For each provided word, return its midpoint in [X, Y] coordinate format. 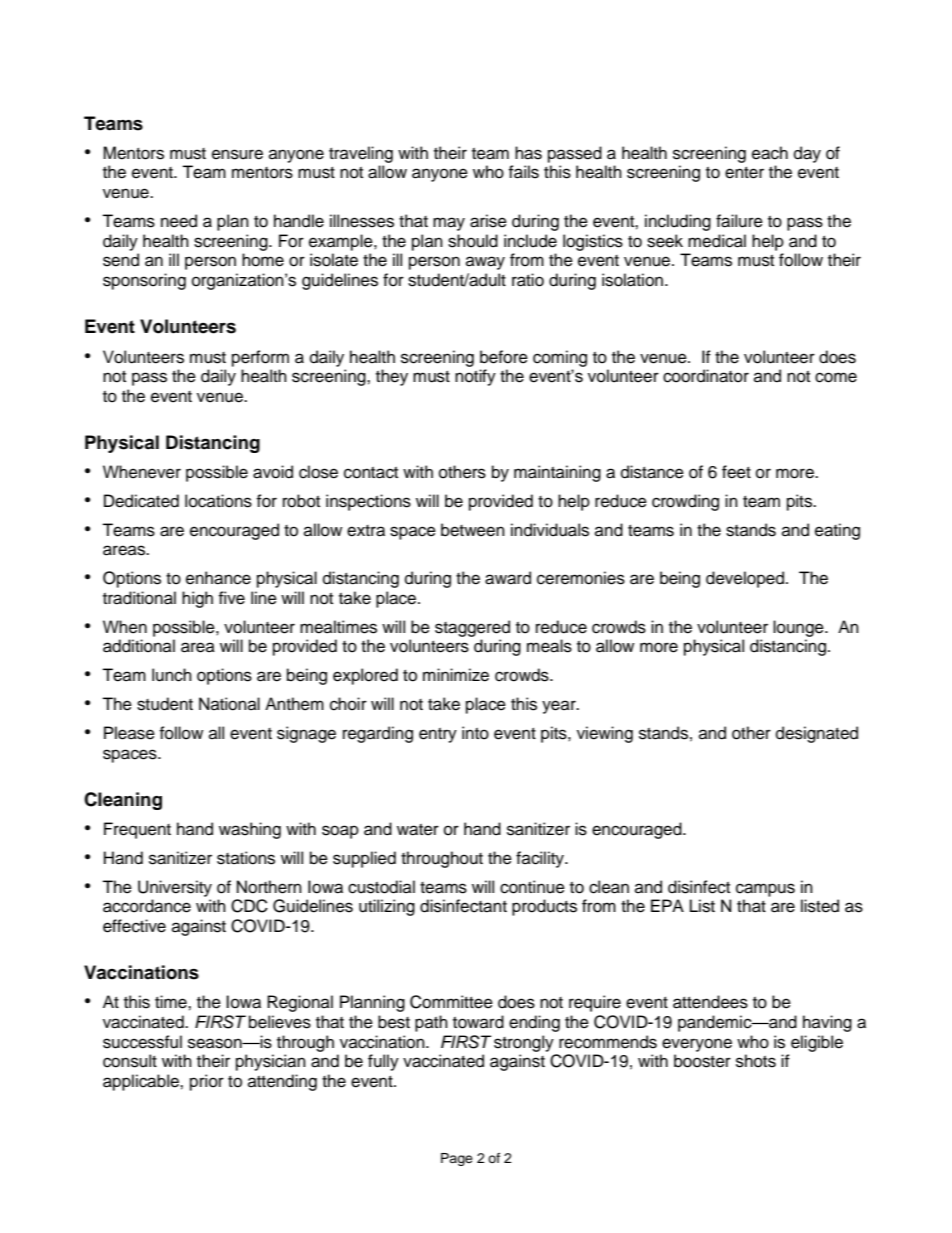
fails [523, 172]
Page [457, 1159]
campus [765, 890]
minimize [456, 675]
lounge [799, 628]
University [175, 888]
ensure [237, 154]
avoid [273, 472]
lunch [172, 675]
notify [475, 377]
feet [736, 472]
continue [532, 887]
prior [207, 1082]
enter [744, 173]
